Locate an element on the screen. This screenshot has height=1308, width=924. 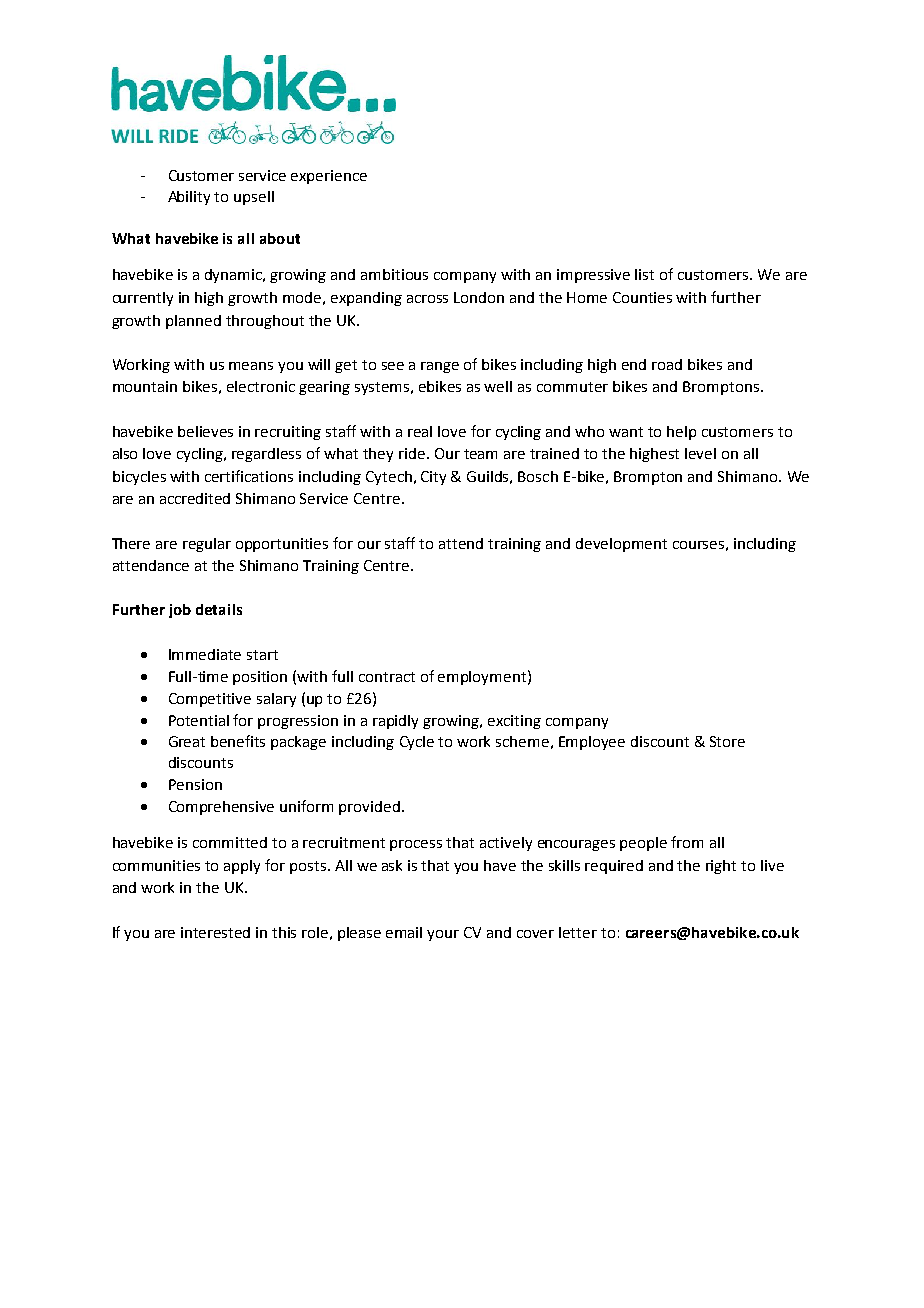
regular is located at coordinates (207, 545).
